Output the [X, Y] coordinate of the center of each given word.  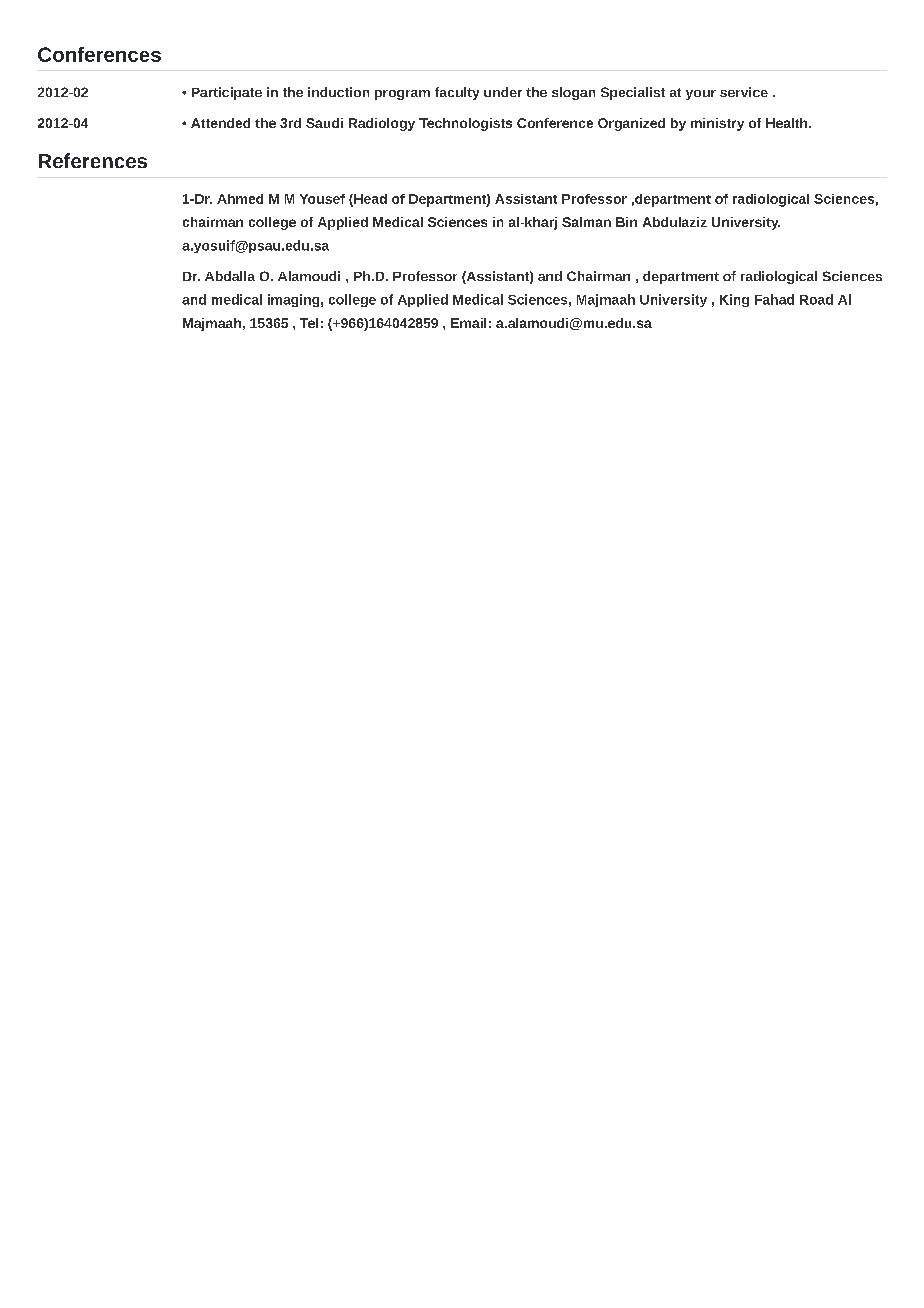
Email [468, 323]
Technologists [465, 124]
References [93, 160]
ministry [717, 124]
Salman [586, 222]
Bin [626, 222]
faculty [457, 93]
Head [369, 200]
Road [816, 299]
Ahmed [240, 199]
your [701, 95]
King [734, 300]
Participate [227, 93]
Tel [309, 323]
